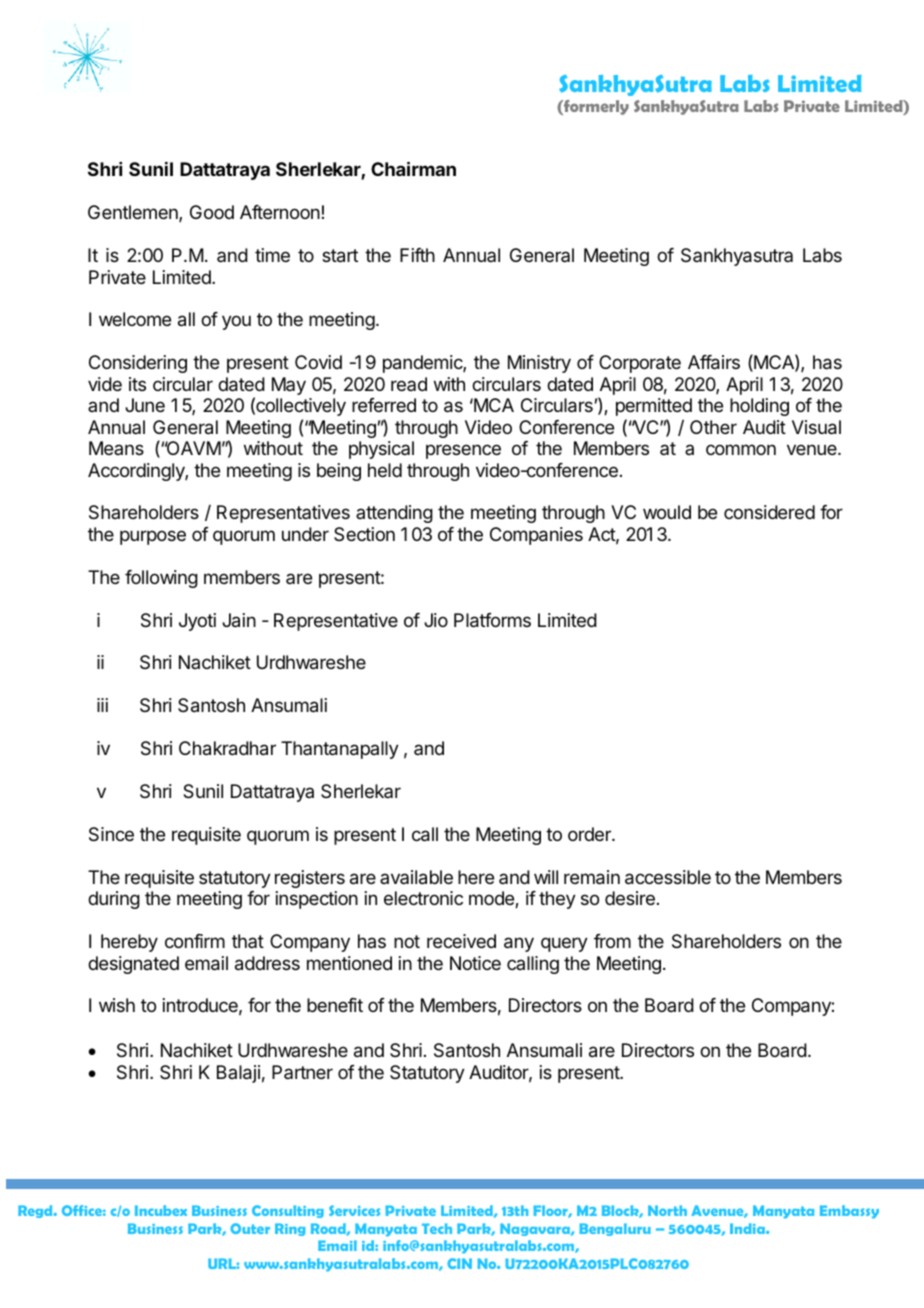 This screenshot has width=924, height=1308. I want to click on Means, so click(116, 448).
